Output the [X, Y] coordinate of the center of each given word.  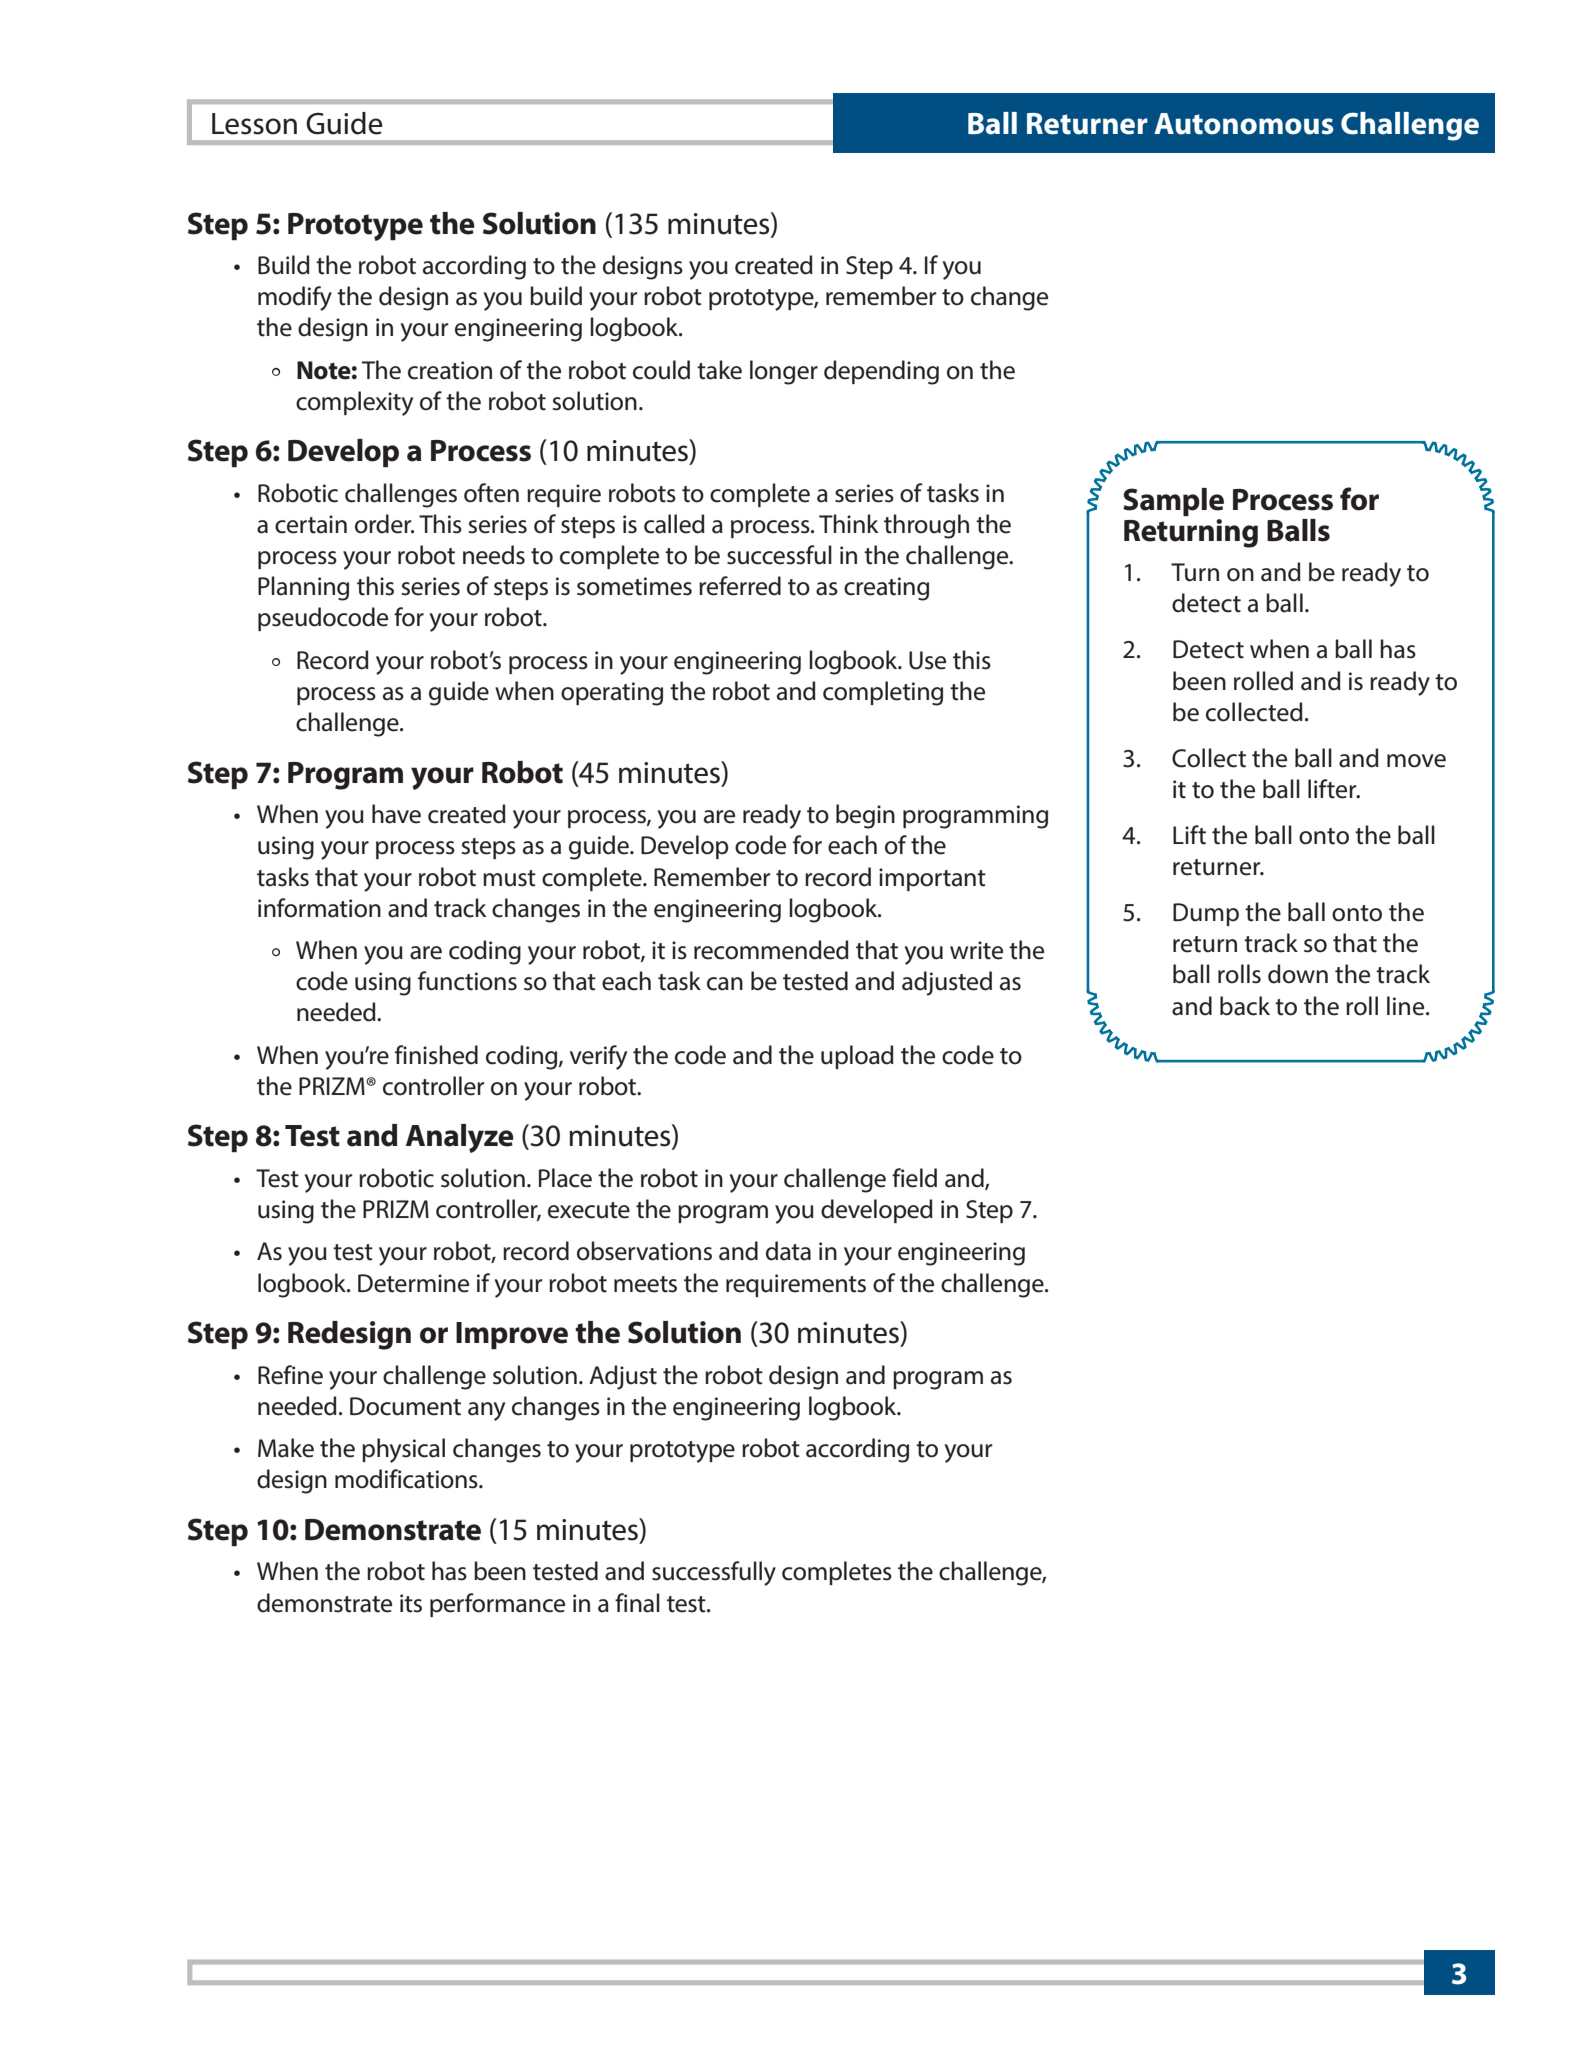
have [396, 814]
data [788, 1251]
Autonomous [1244, 124]
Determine [413, 1283]
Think [848, 523]
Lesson [254, 124]
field [914, 1178]
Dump [1206, 914]
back [1245, 1006]
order [384, 524]
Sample [1173, 502]
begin [865, 816]
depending [881, 372]
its [411, 1603]
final [637, 1603]
